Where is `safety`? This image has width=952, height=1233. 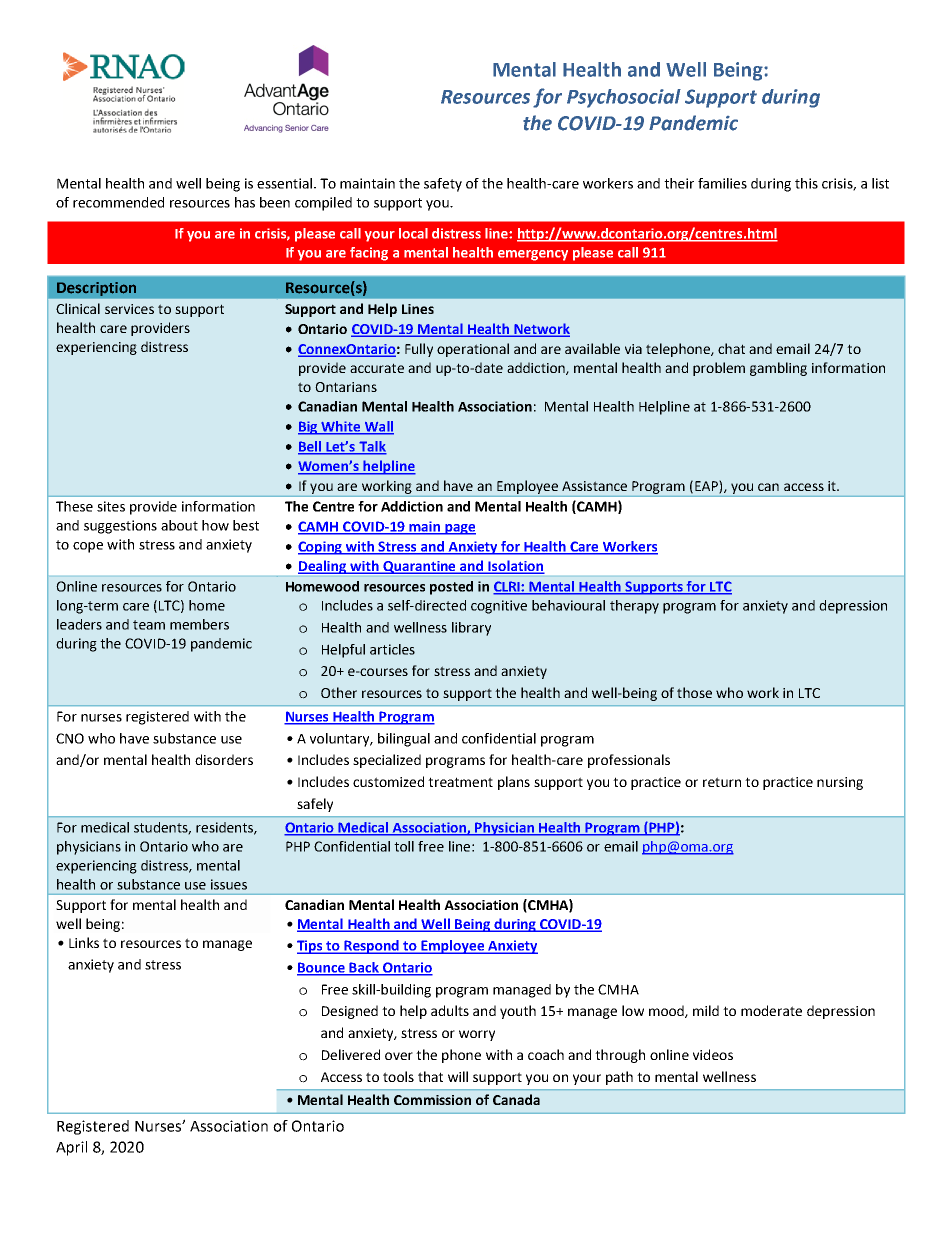
safety is located at coordinates (443, 185).
